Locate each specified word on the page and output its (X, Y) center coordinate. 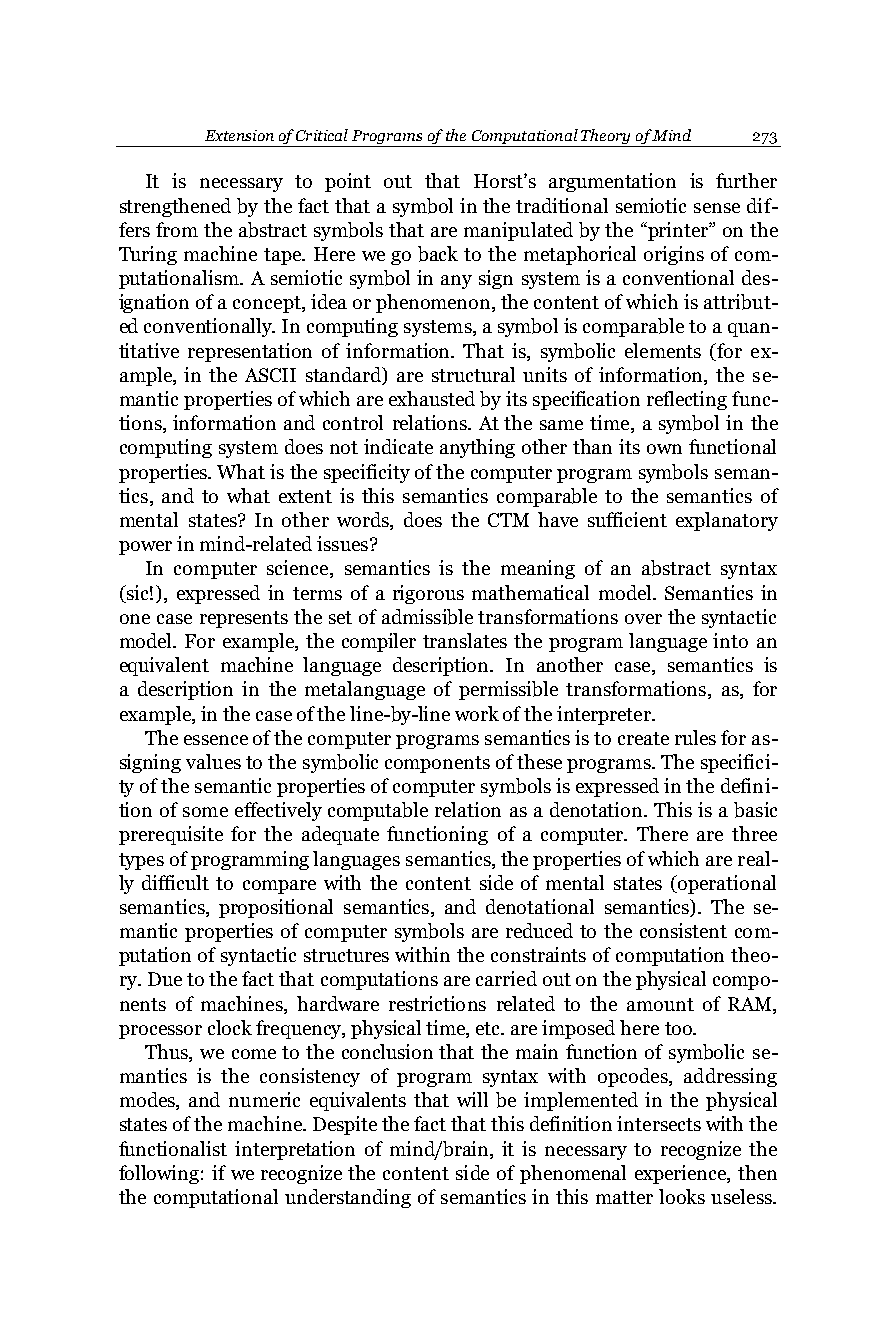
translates (465, 640)
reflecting (687, 400)
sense (717, 208)
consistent (683, 930)
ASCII (270, 375)
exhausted (432, 398)
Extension (239, 135)
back (438, 254)
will (472, 1099)
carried (506, 978)
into (730, 640)
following (159, 1174)
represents (244, 619)
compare (279, 887)
